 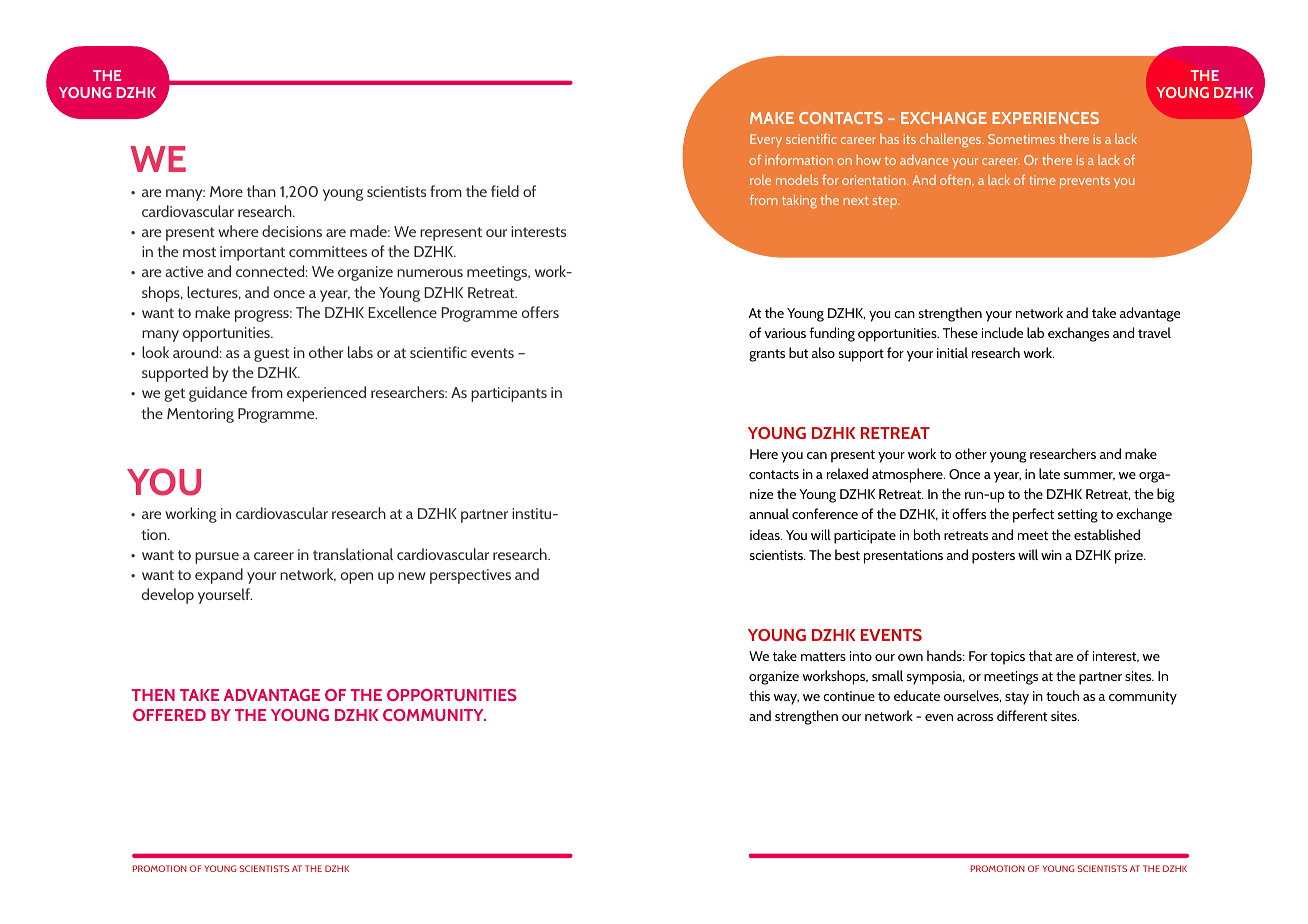 What do you see at coordinates (1049, 473) in the screenshot?
I see `late` at bounding box center [1049, 473].
